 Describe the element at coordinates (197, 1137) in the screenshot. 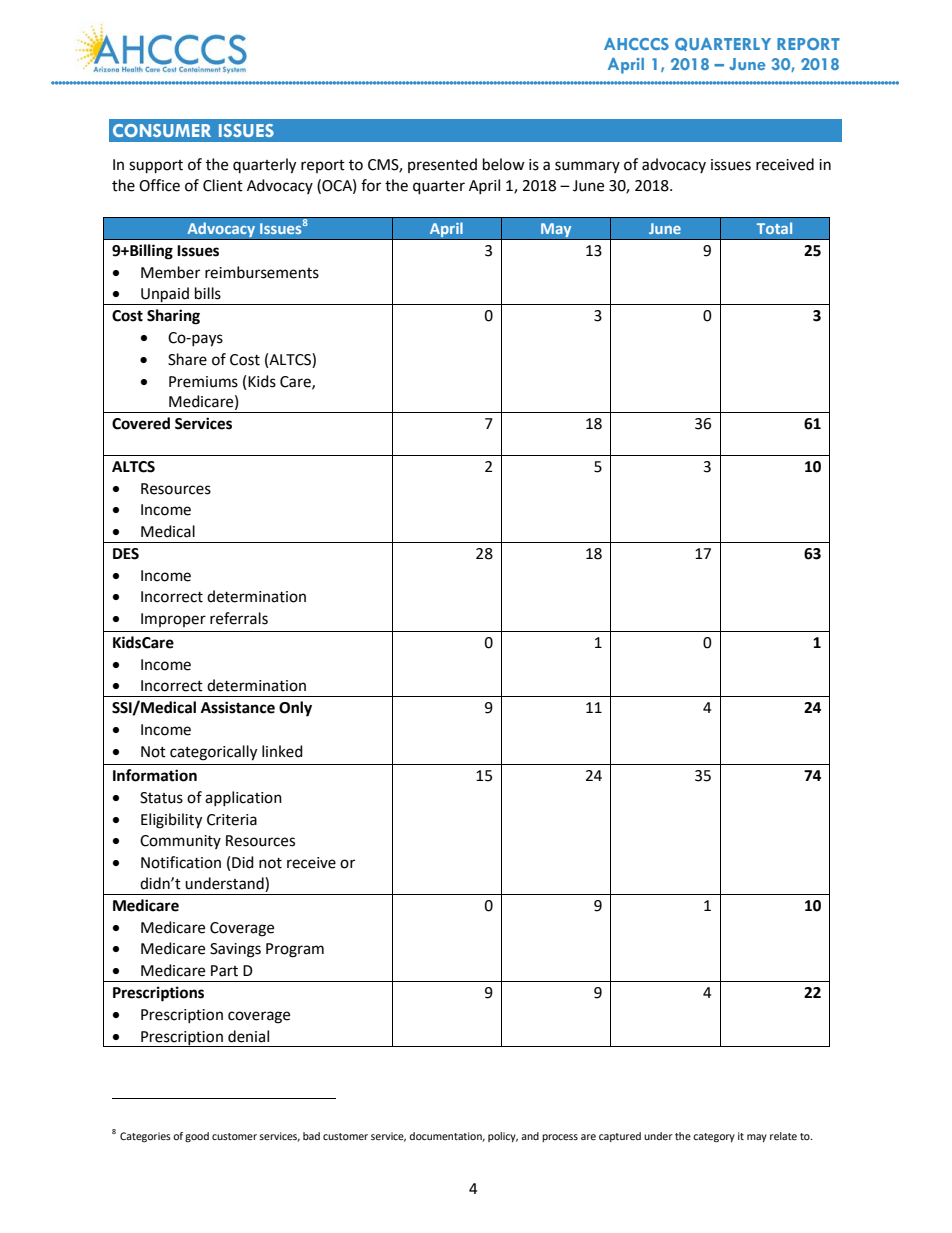

I see `good` at that location.
